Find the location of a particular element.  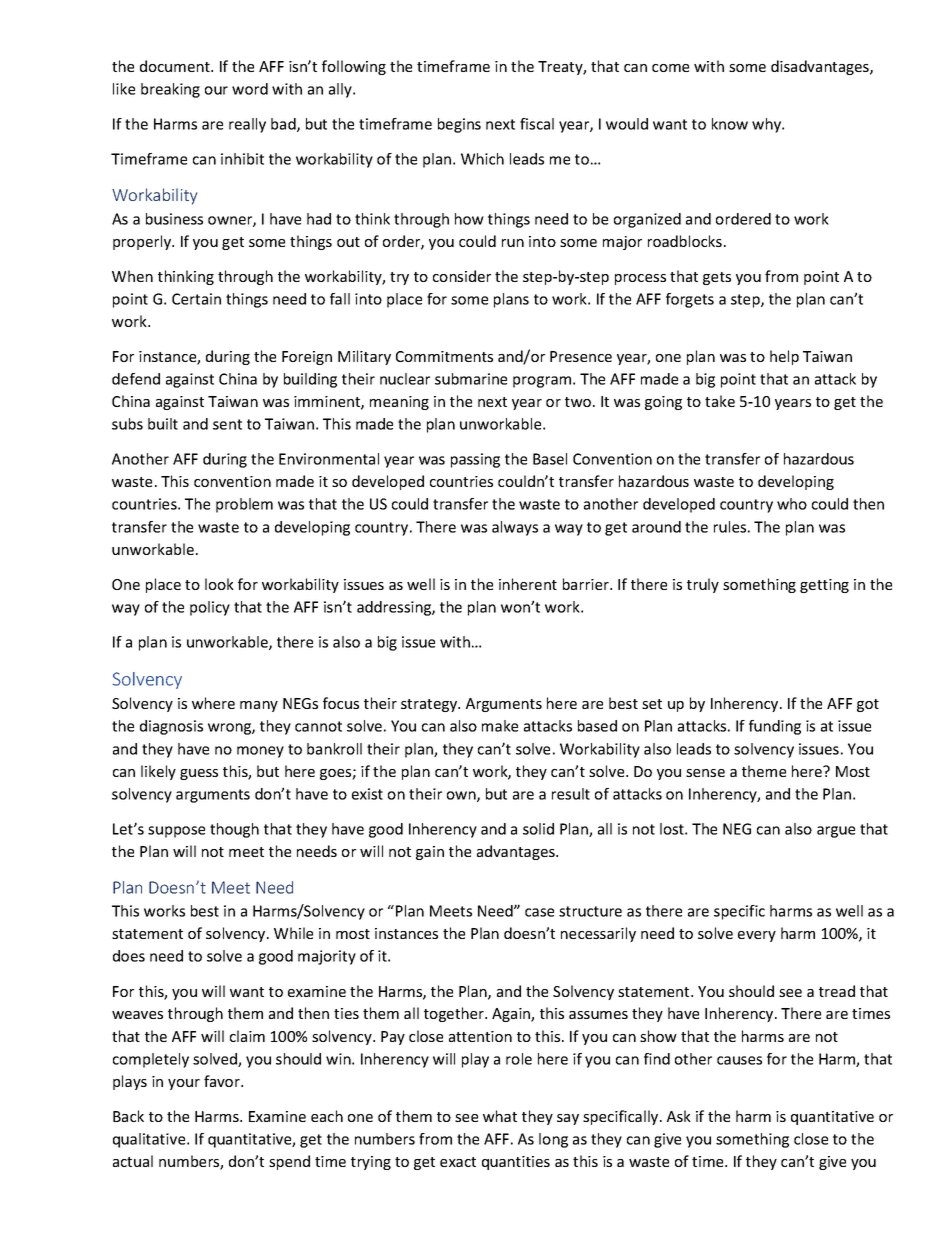

who is located at coordinates (792, 504).
